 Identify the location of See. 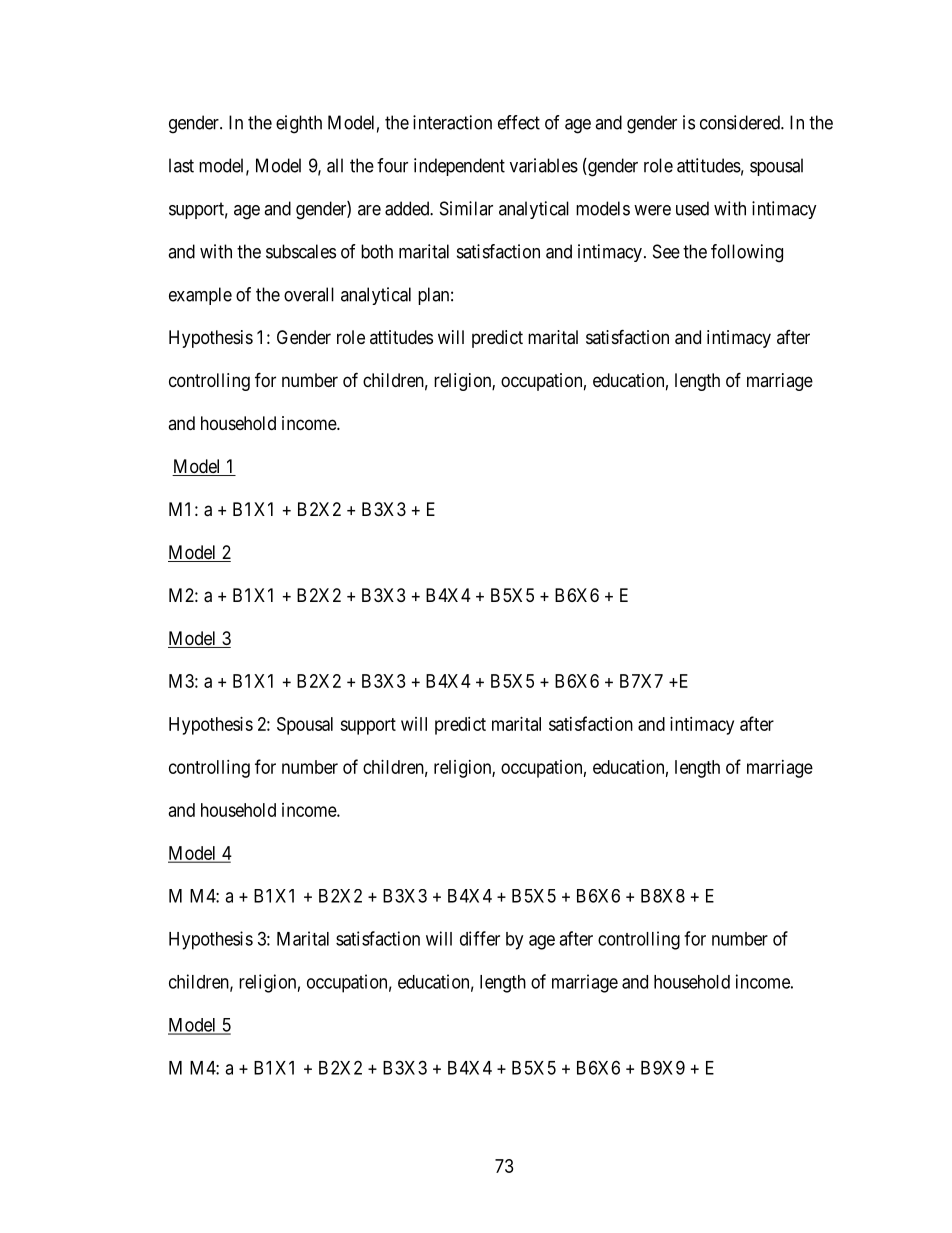
(666, 251).
